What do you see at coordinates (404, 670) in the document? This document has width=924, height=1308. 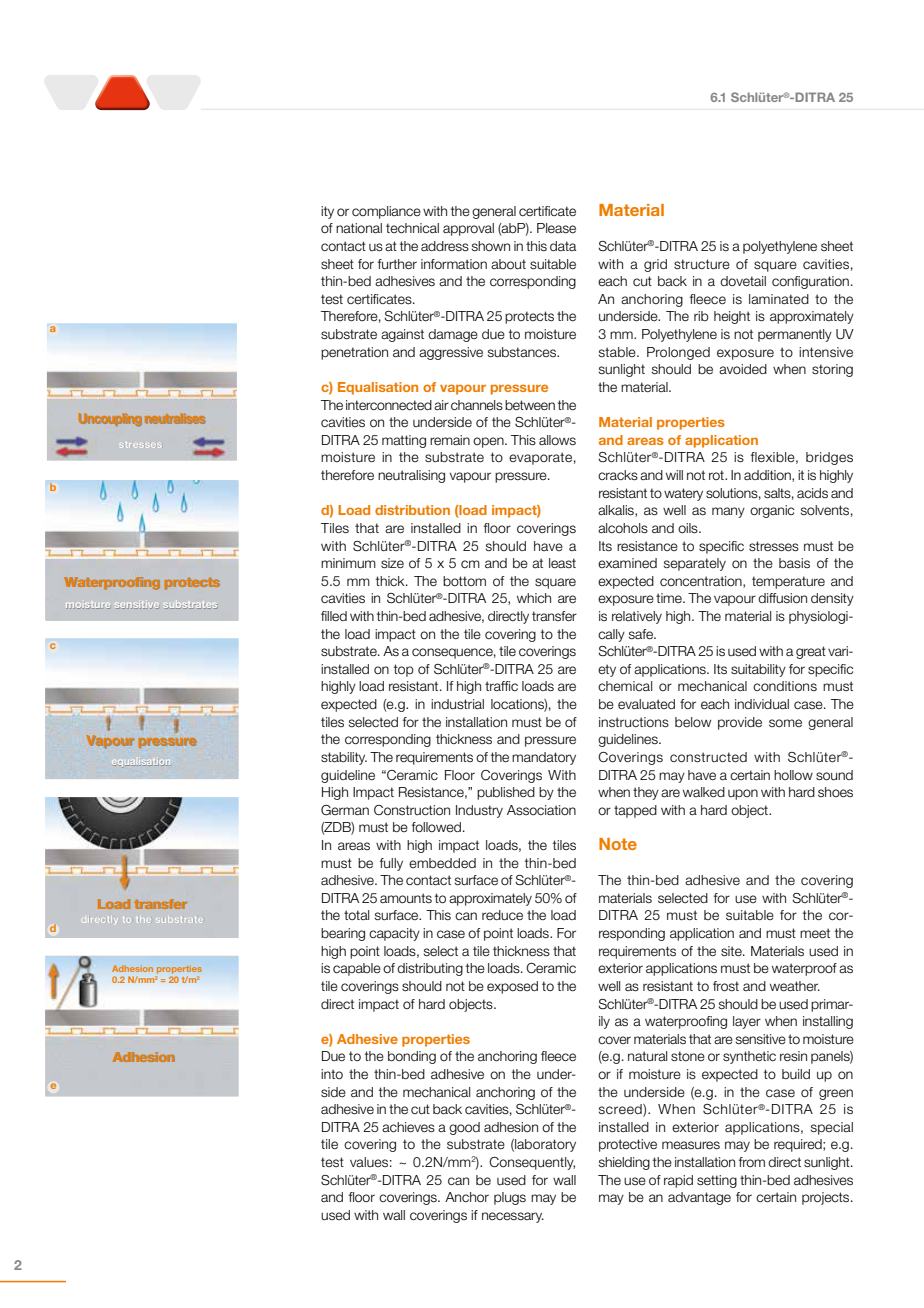 I see `top` at bounding box center [404, 670].
